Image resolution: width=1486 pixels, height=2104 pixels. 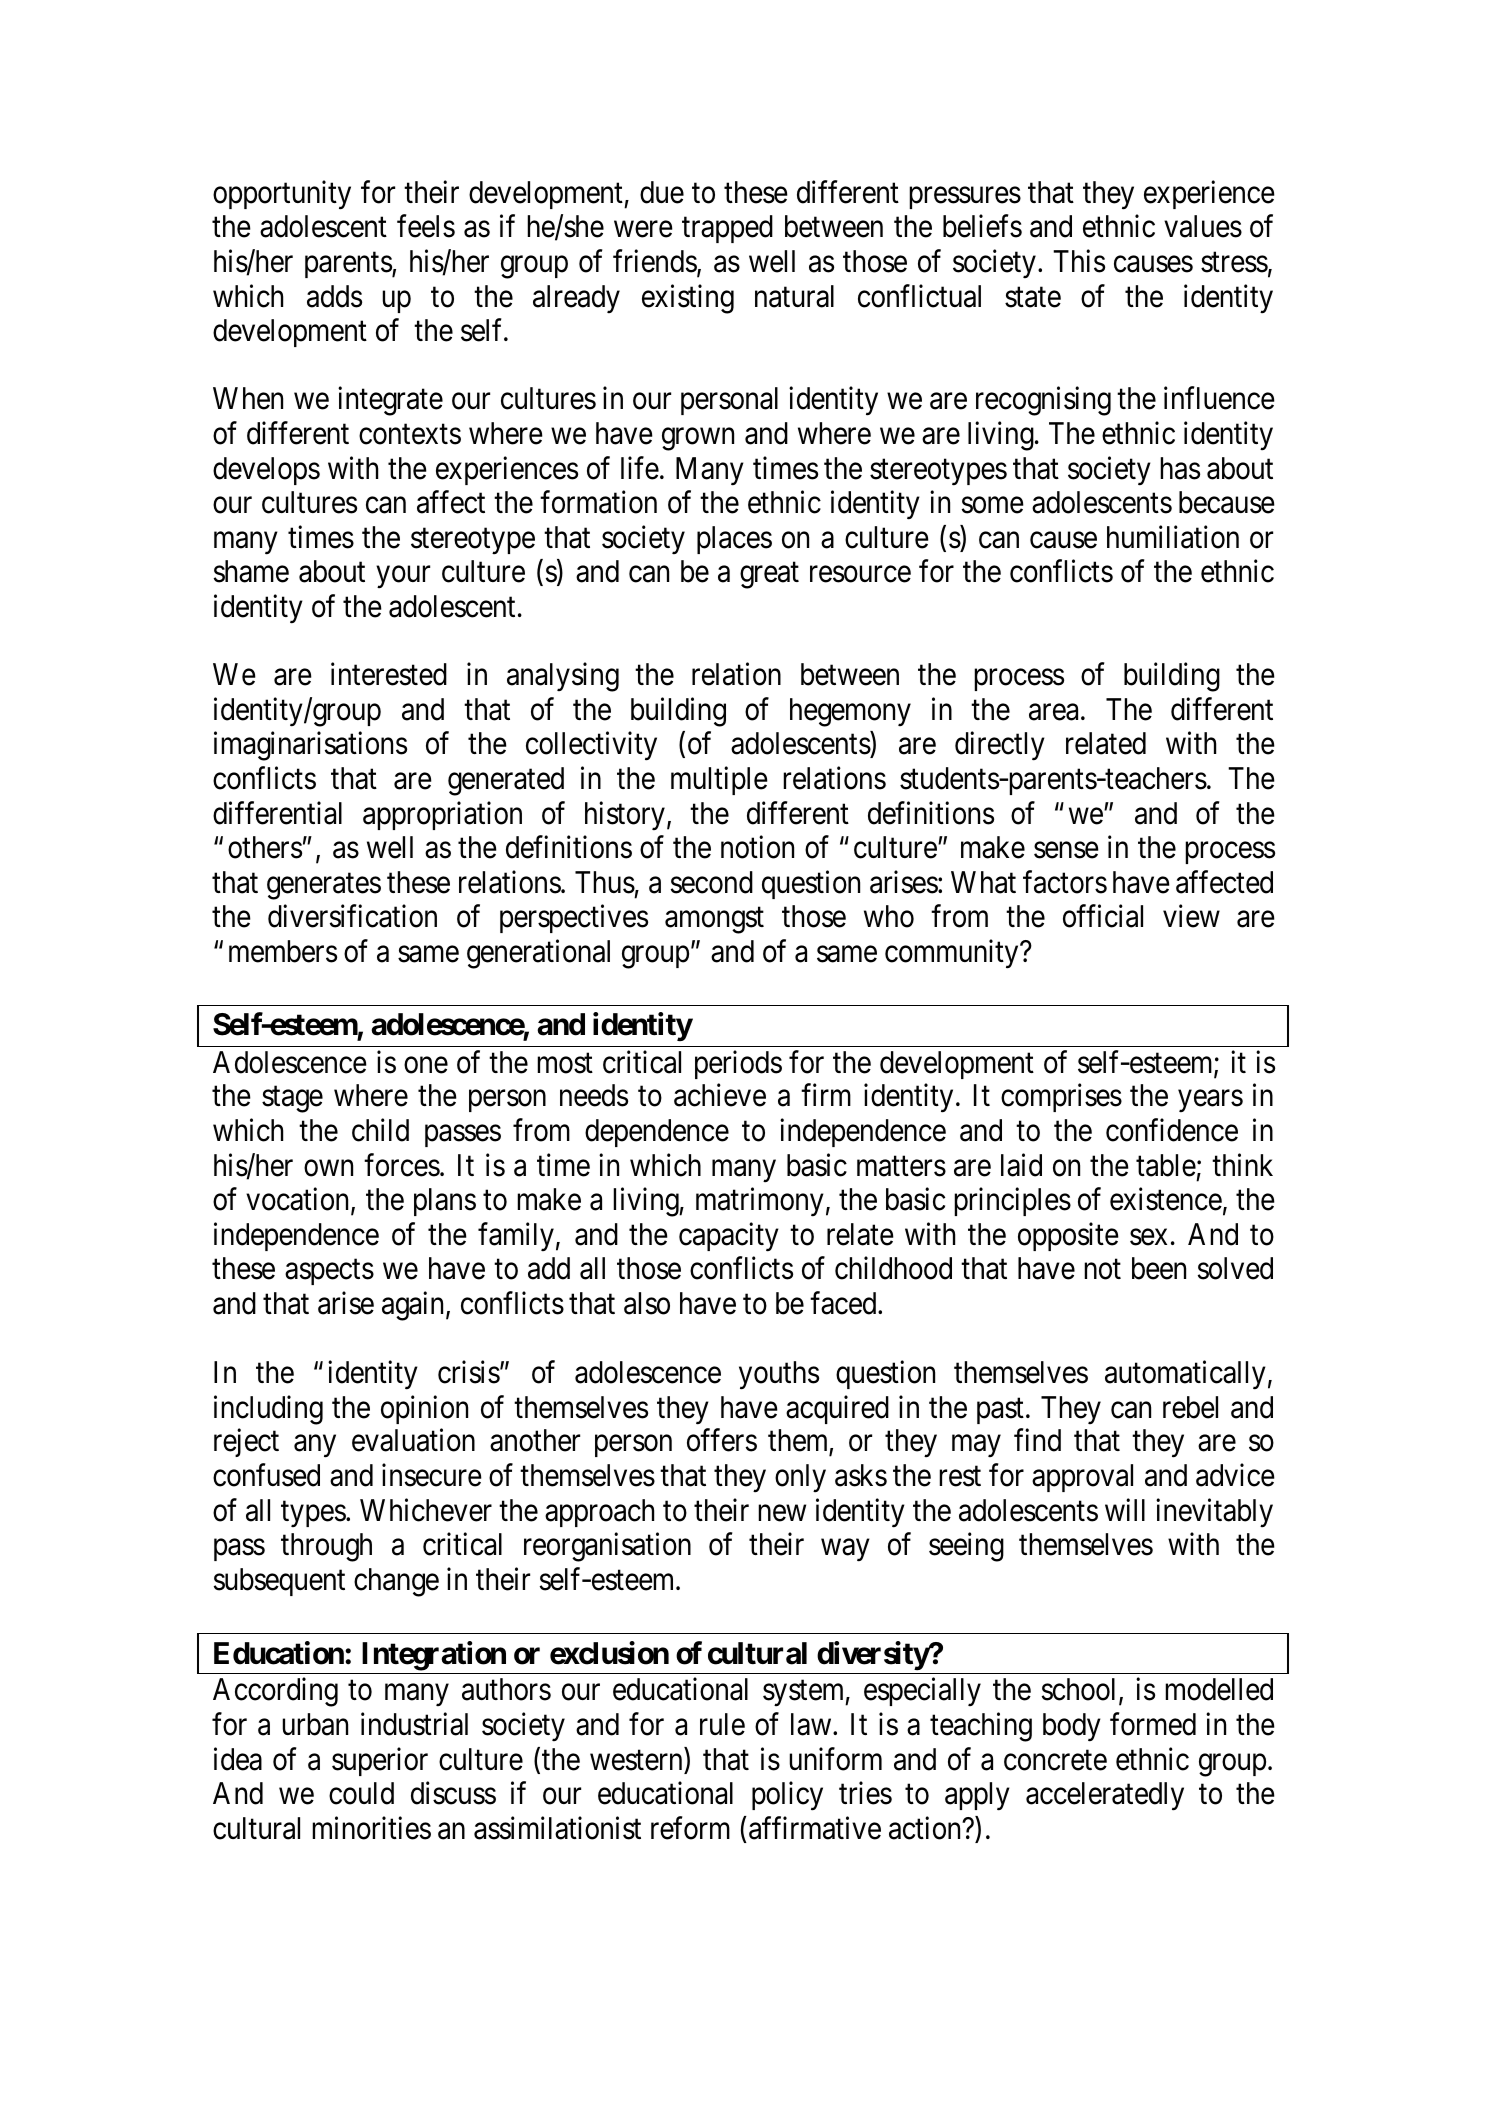 I want to click on achieve, so click(x=720, y=1095).
